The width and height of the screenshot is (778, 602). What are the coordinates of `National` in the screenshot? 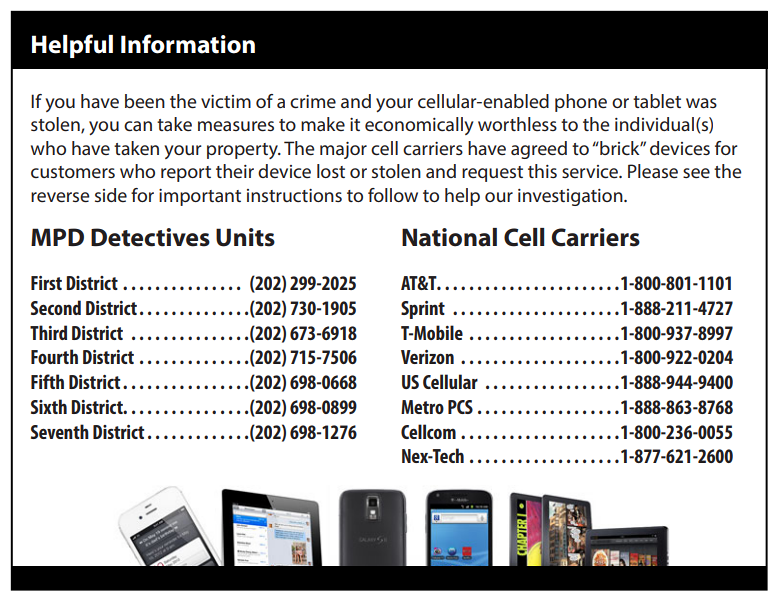 It's located at (449, 237).
